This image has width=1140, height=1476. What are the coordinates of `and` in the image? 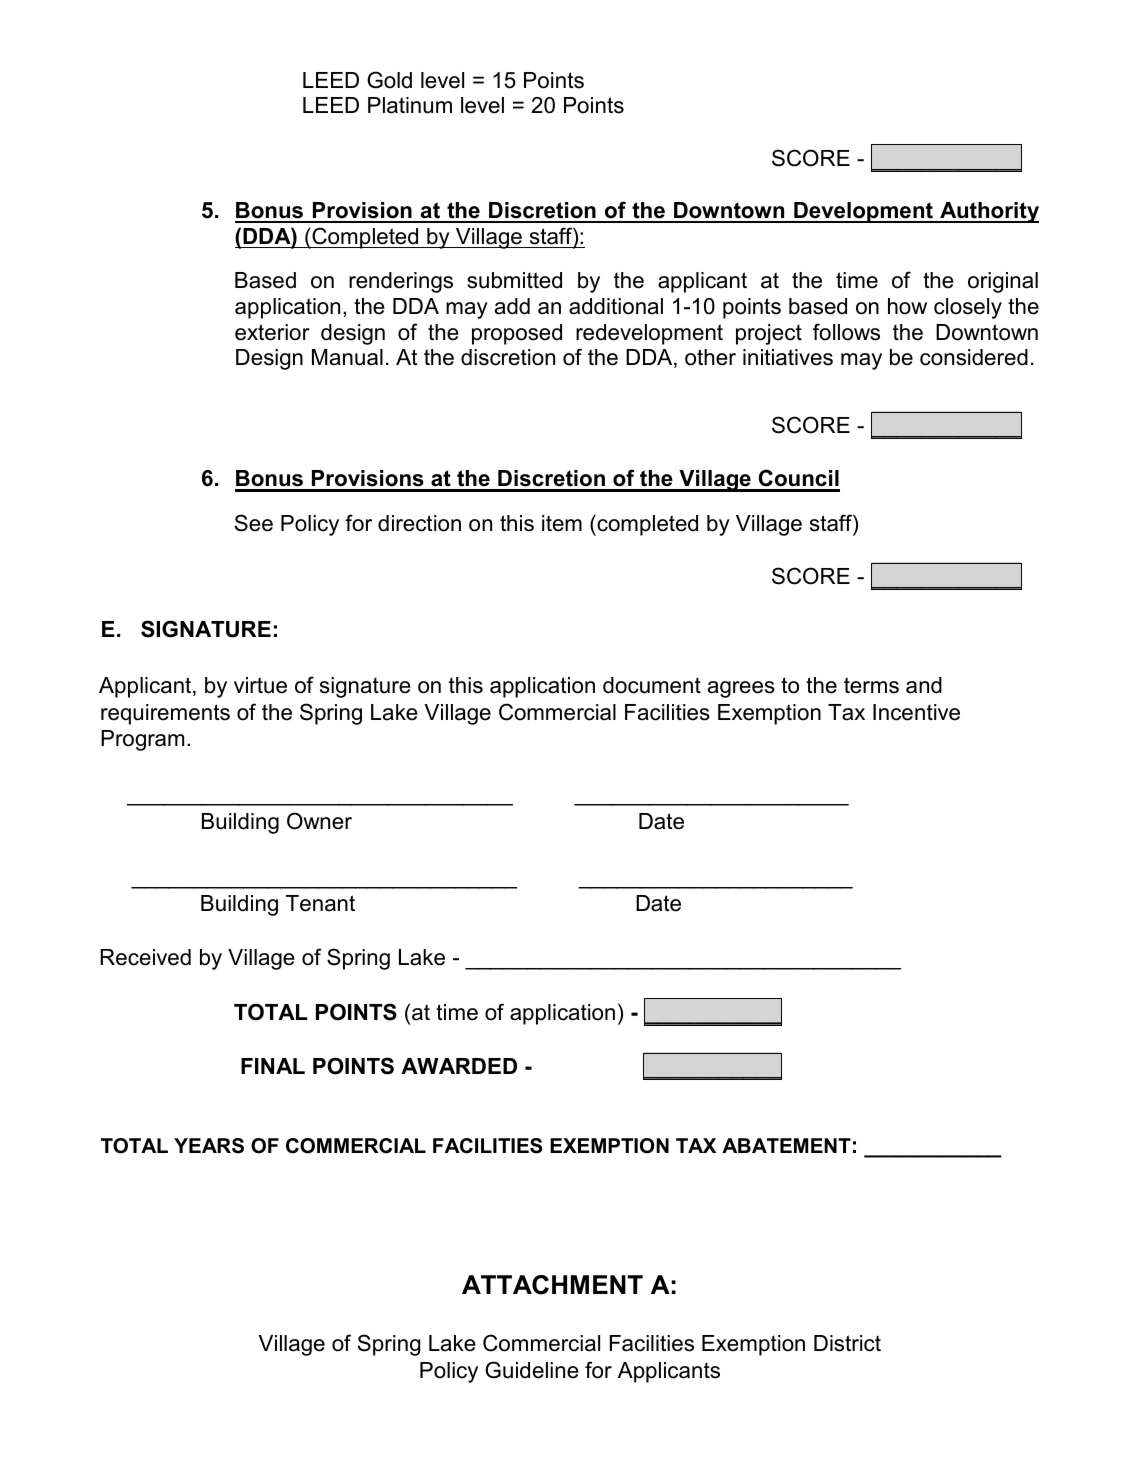 It's located at (924, 685).
